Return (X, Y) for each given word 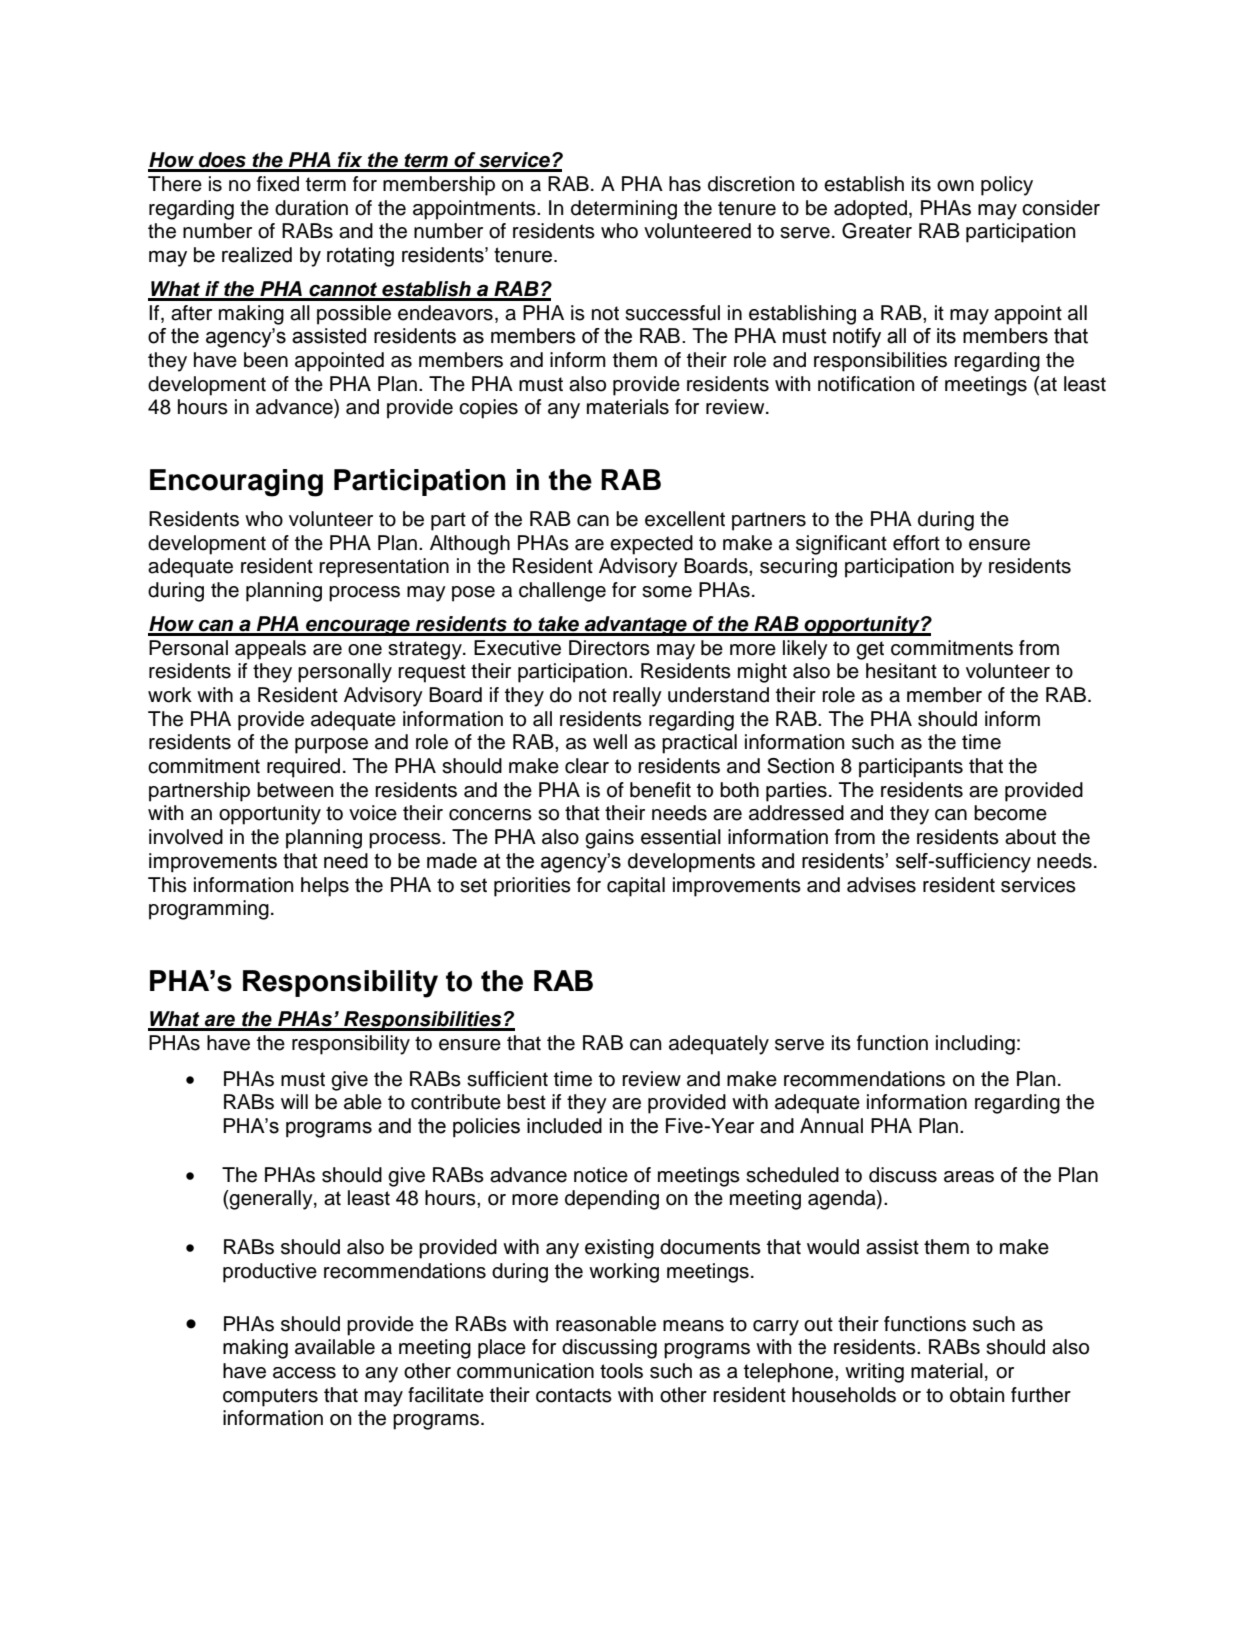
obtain (977, 1395)
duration (311, 208)
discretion (751, 184)
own (955, 186)
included (564, 1126)
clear (587, 766)
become (1010, 813)
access (304, 1373)
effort (916, 543)
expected (651, 545)
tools (621, 1371)
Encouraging (236, 483)
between (295, 790)
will (294, 1101)
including (975, 1045)
